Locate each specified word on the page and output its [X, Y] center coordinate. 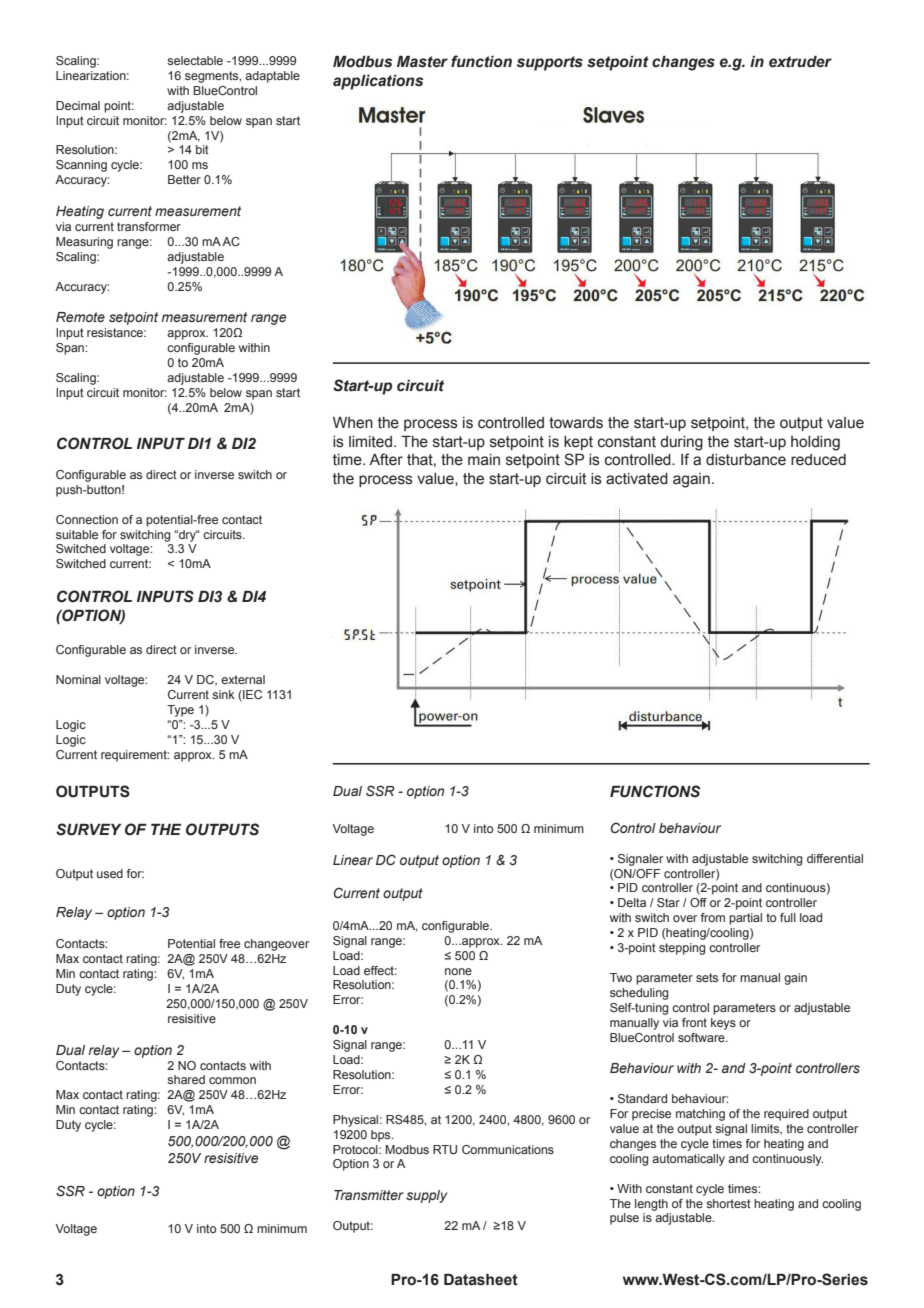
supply [426, 1196]
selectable [195, 60]
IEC [251, 695]
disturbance [746, 460]
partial [745, 919]
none [458, 971]
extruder [800, 62]
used [110, 873]
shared [186, 1079]
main [484, 460]
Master [422, 62]
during [681, 443]
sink [223, 694]
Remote [80, 317]
